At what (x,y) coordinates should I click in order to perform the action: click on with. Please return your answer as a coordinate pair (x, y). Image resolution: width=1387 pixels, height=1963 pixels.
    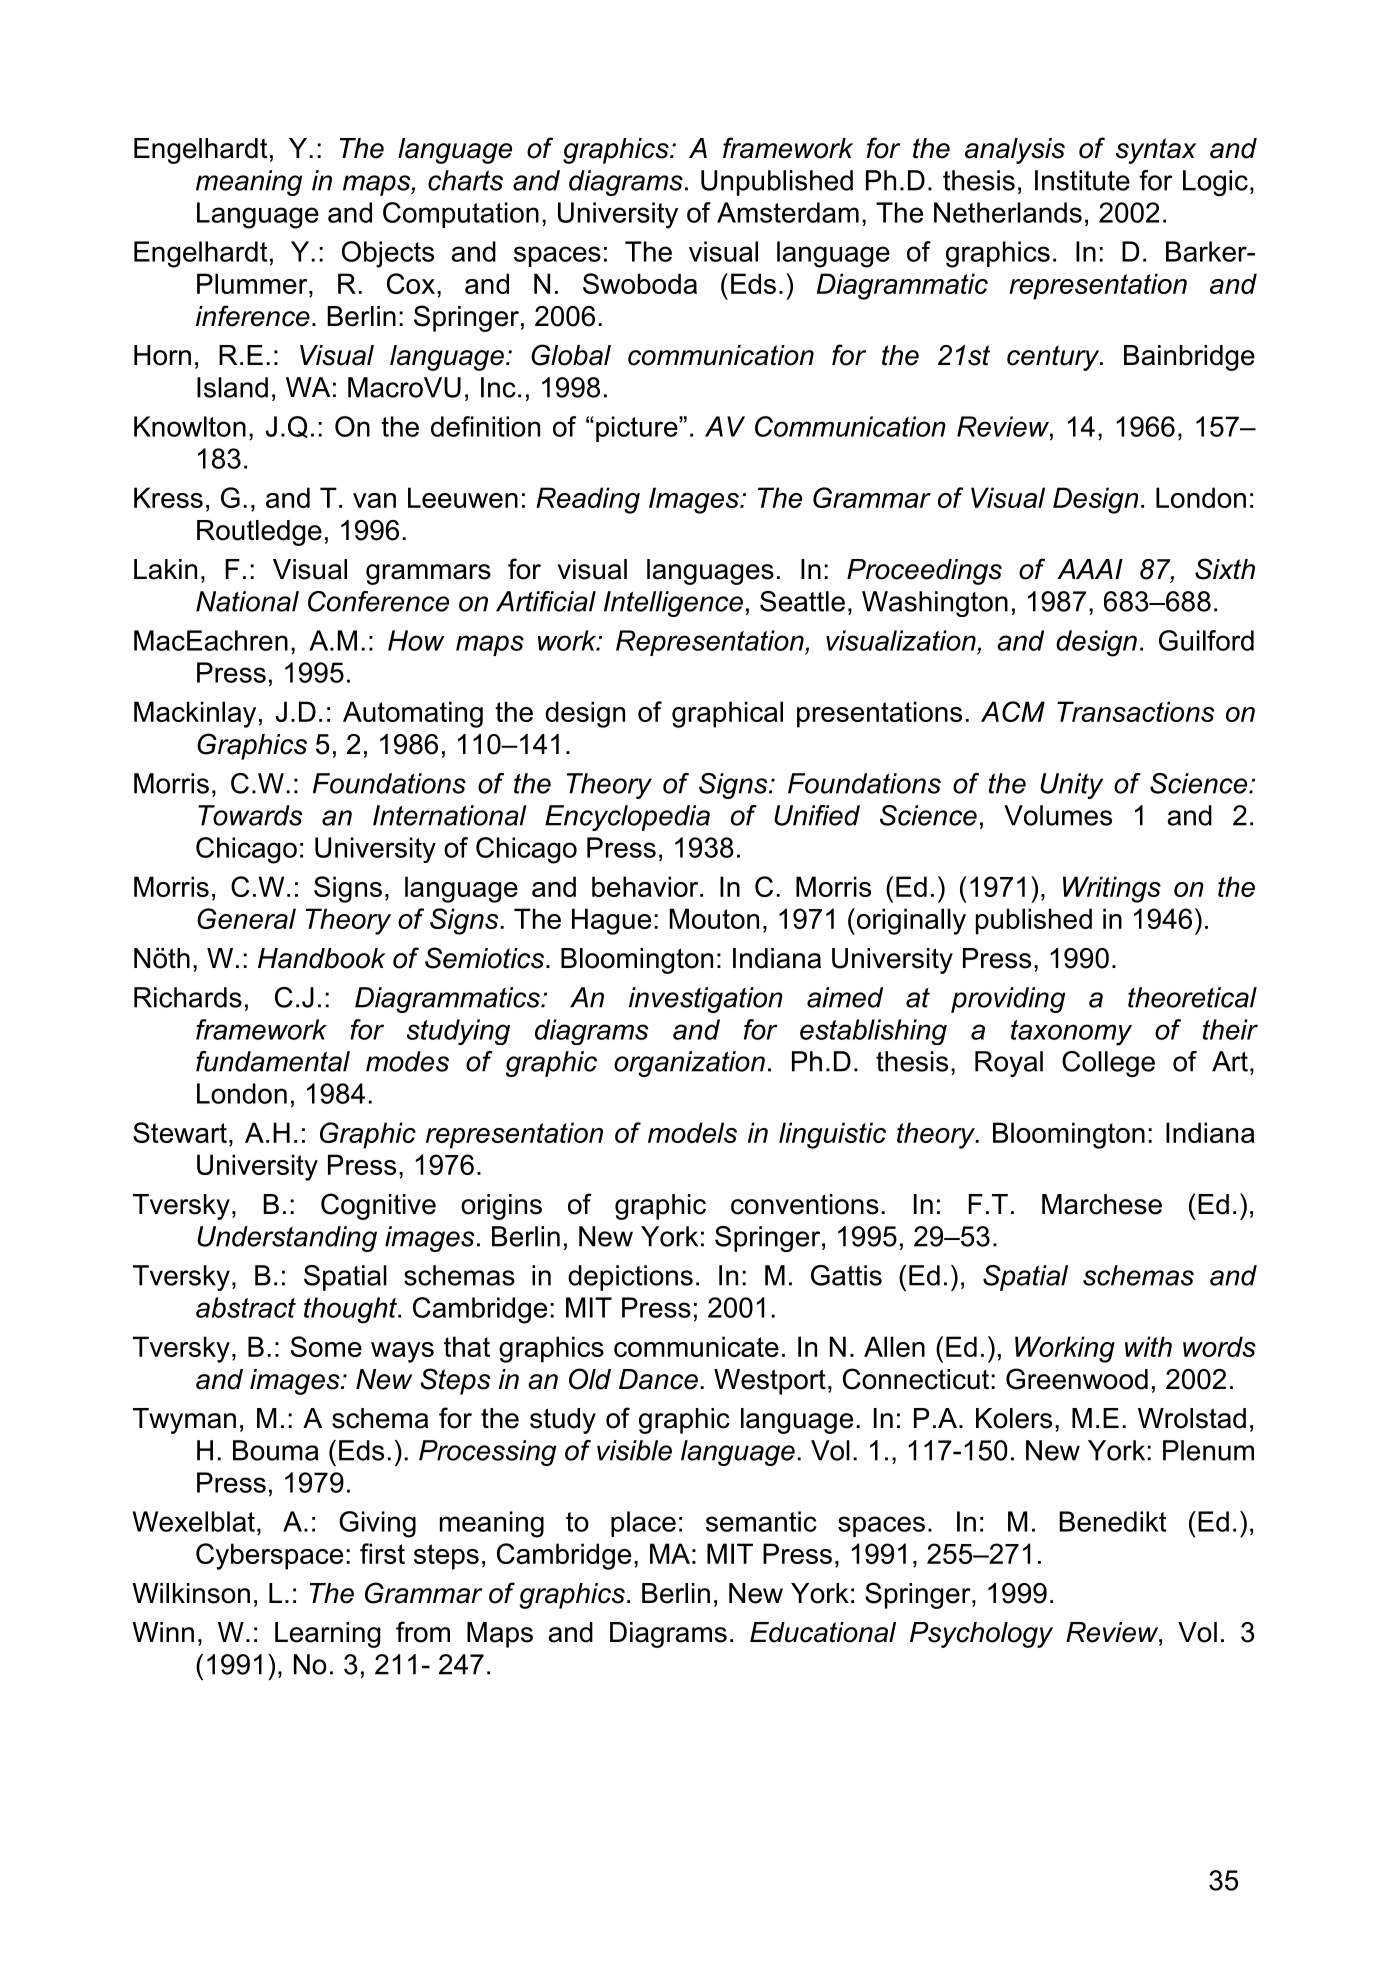
    Looking at the image, I should click on (1148, 1346).
